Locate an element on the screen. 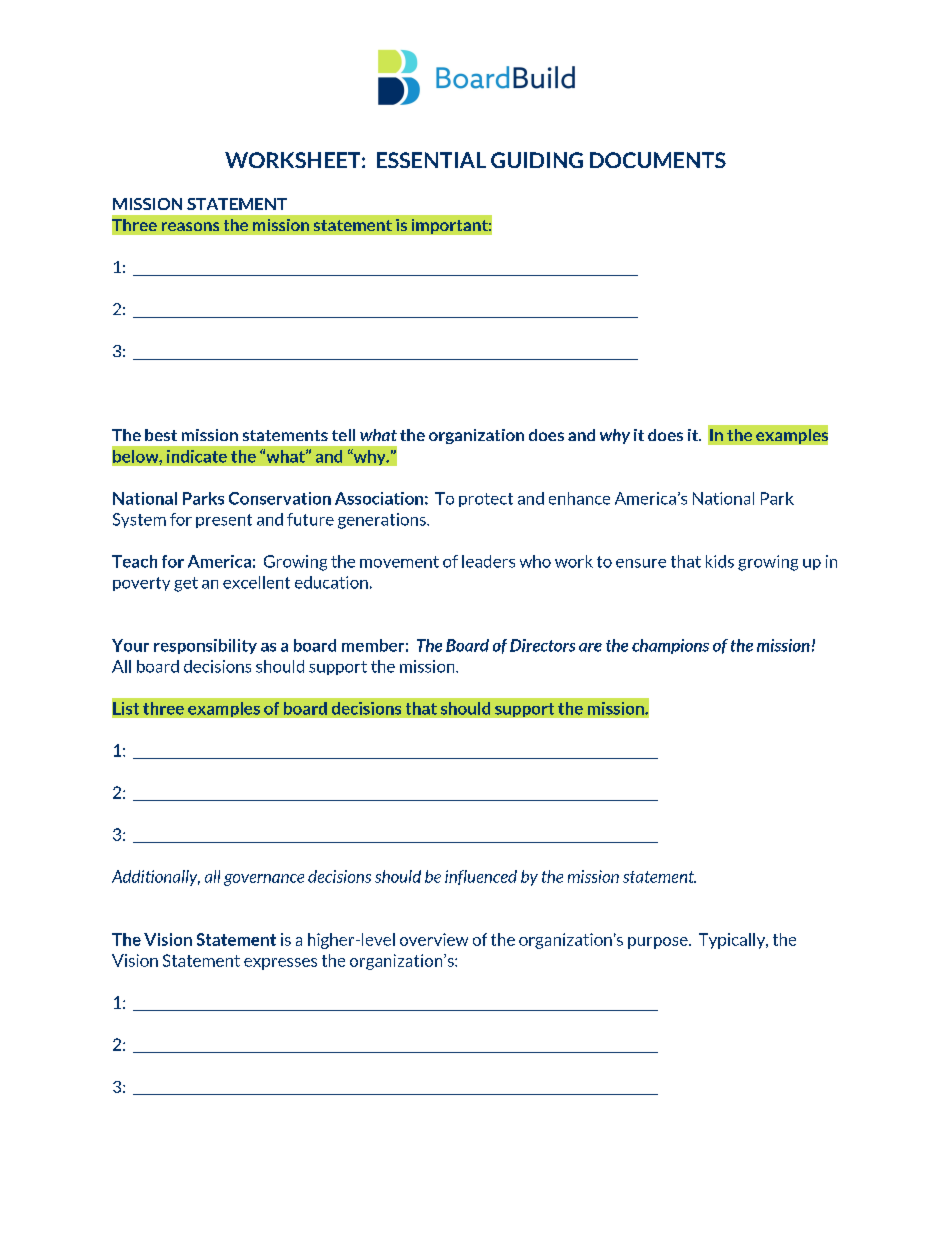  indicate is located at coordinates (197, 456).
